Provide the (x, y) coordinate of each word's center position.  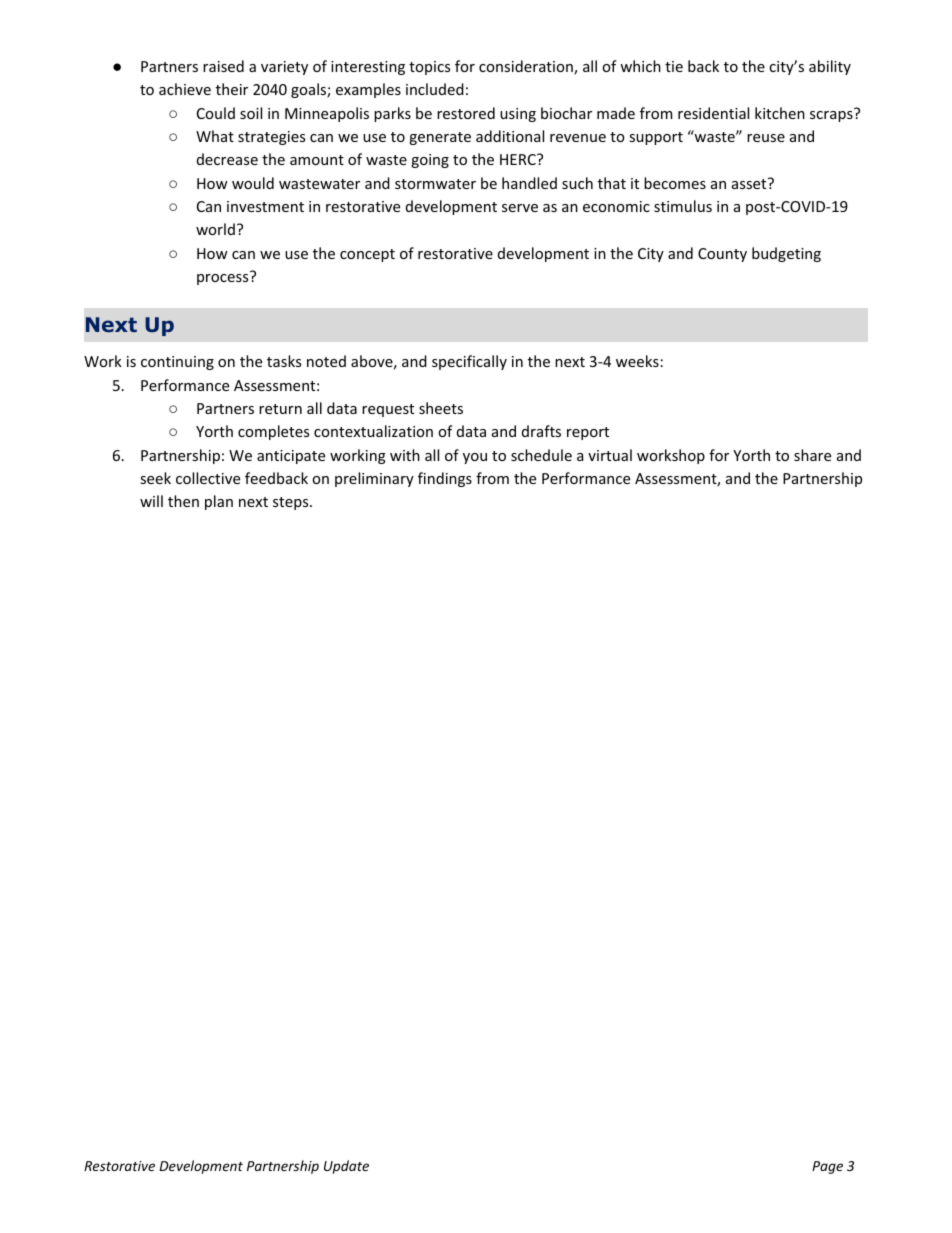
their (232, 89)
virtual (610, 455)
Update (346, 1167)
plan (219, 502)
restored (466, 113)
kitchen (780, 113)
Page (827, 1167)
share (812, 455)
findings (445, 479)
